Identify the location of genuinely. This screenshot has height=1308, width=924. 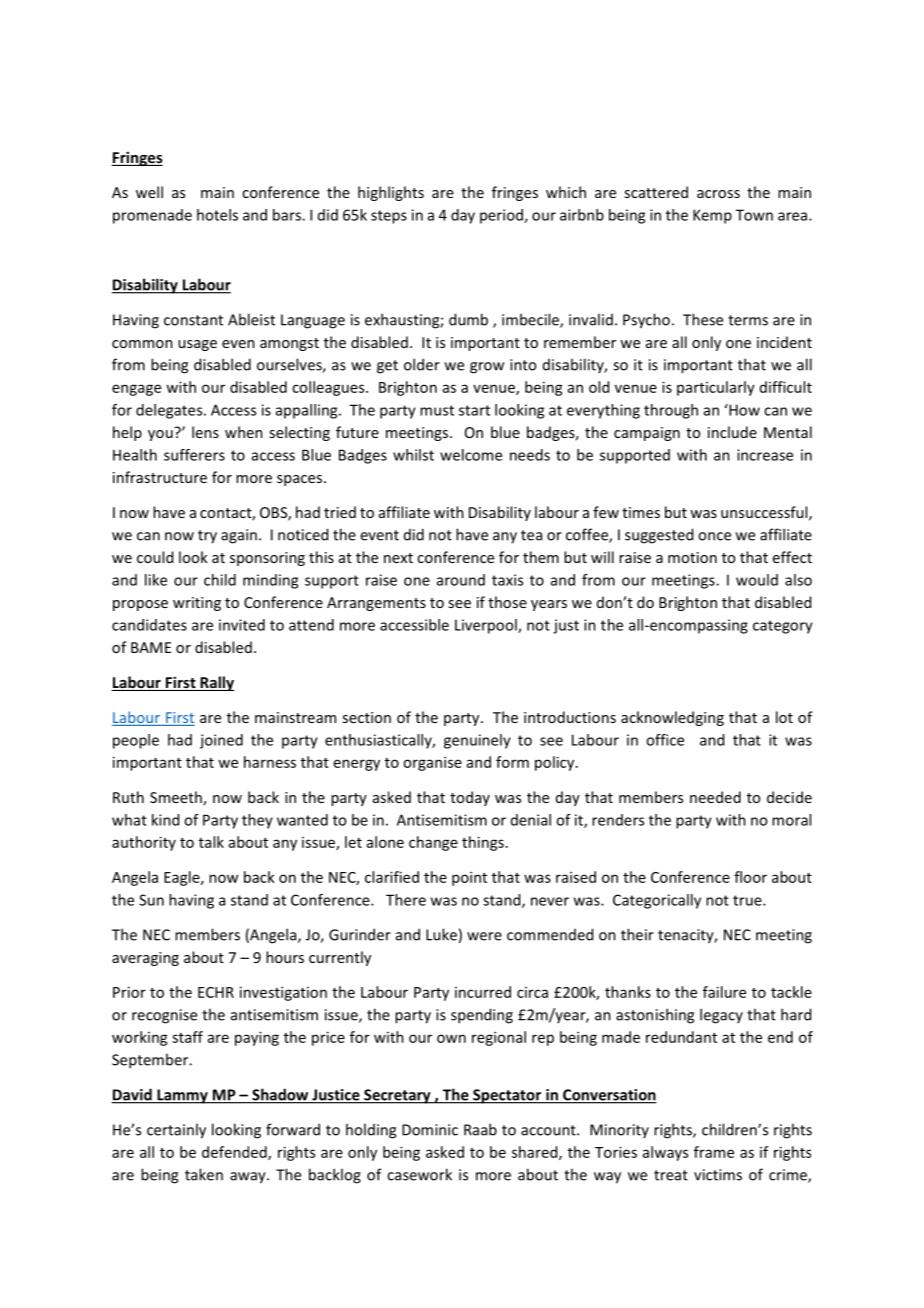
(477, 741).
